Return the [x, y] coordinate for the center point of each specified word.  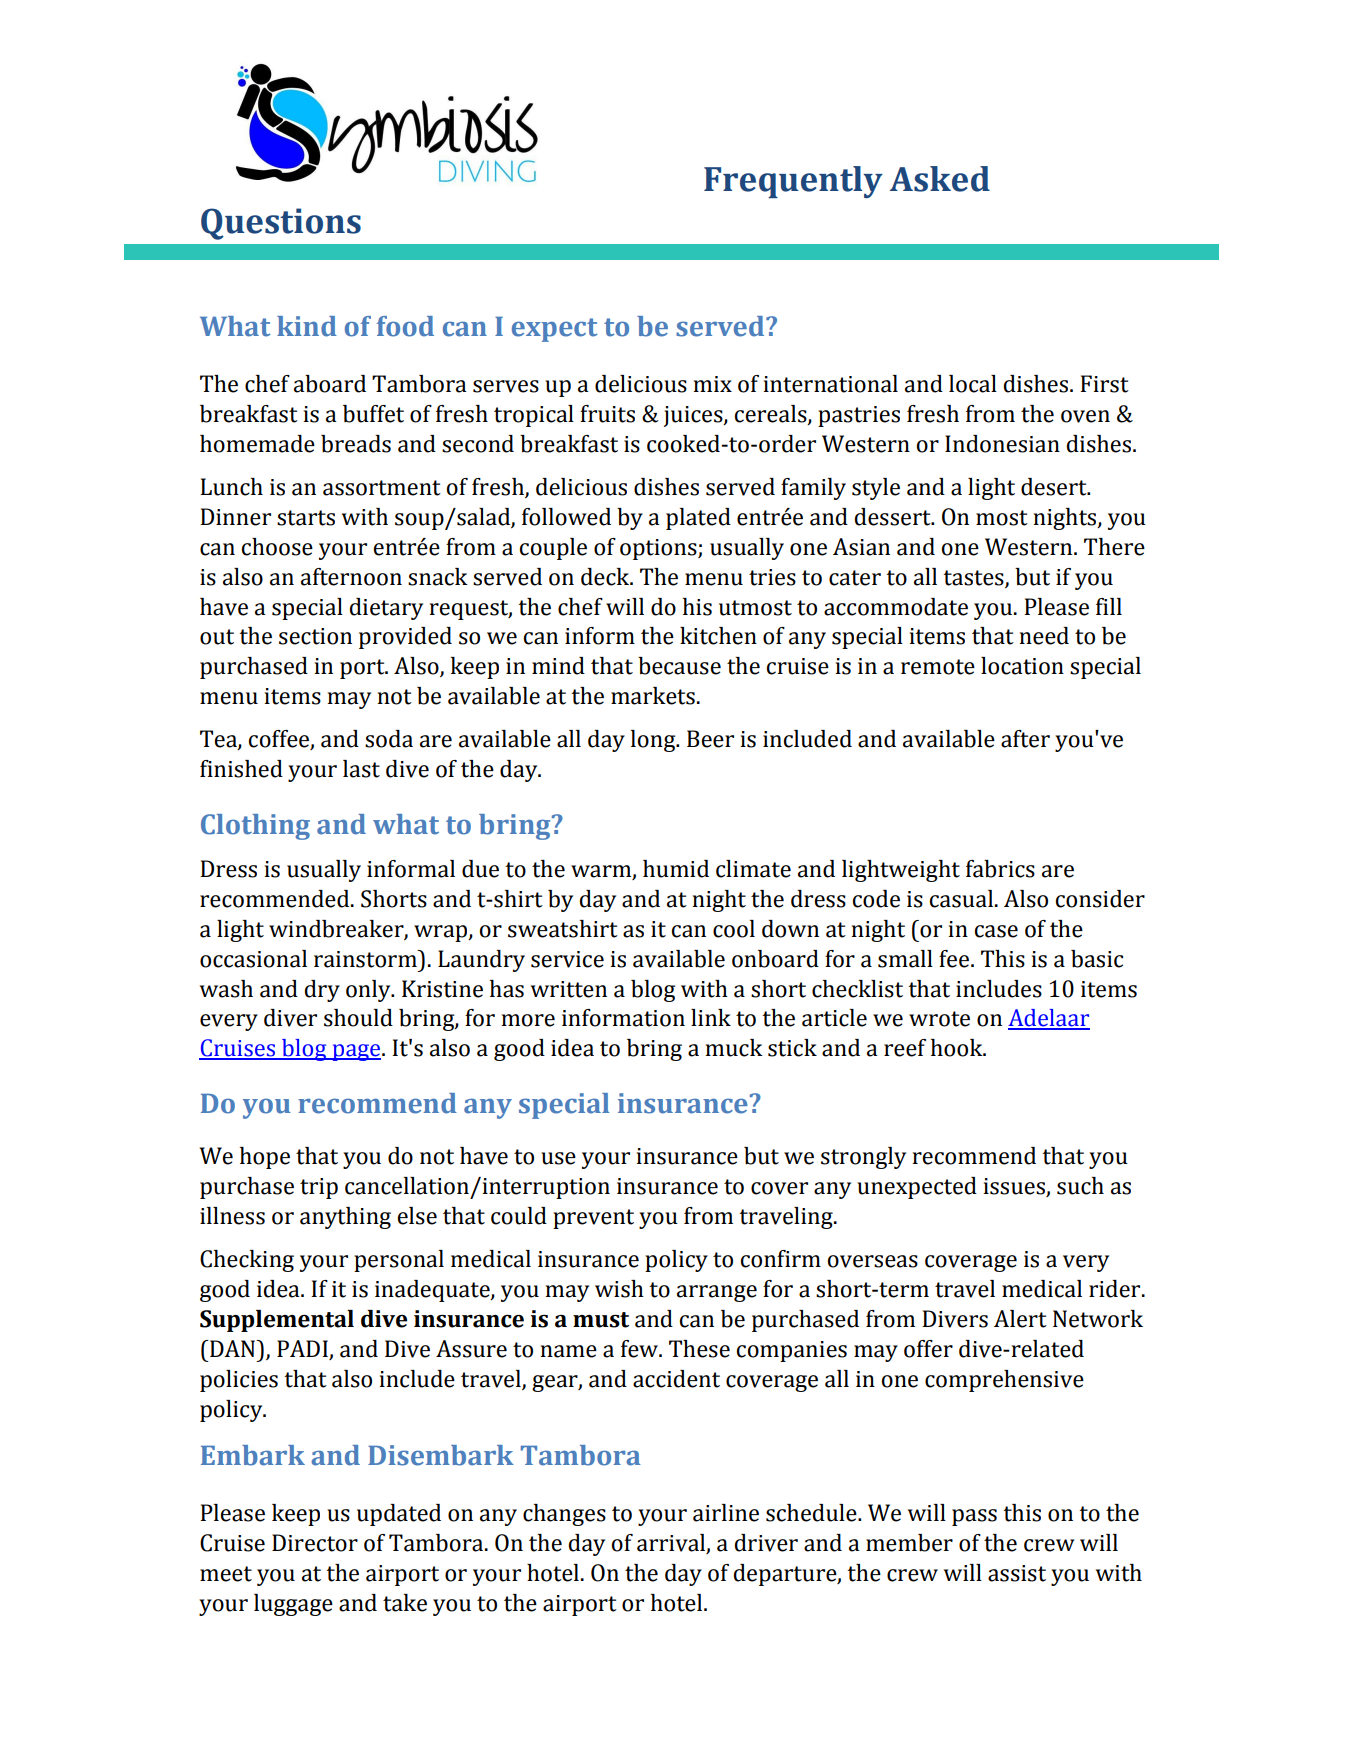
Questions [281, 224]
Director [315, 1543]
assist [1017, 1573]
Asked [940, 179]
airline [726, 1513]
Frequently [793, 182]
